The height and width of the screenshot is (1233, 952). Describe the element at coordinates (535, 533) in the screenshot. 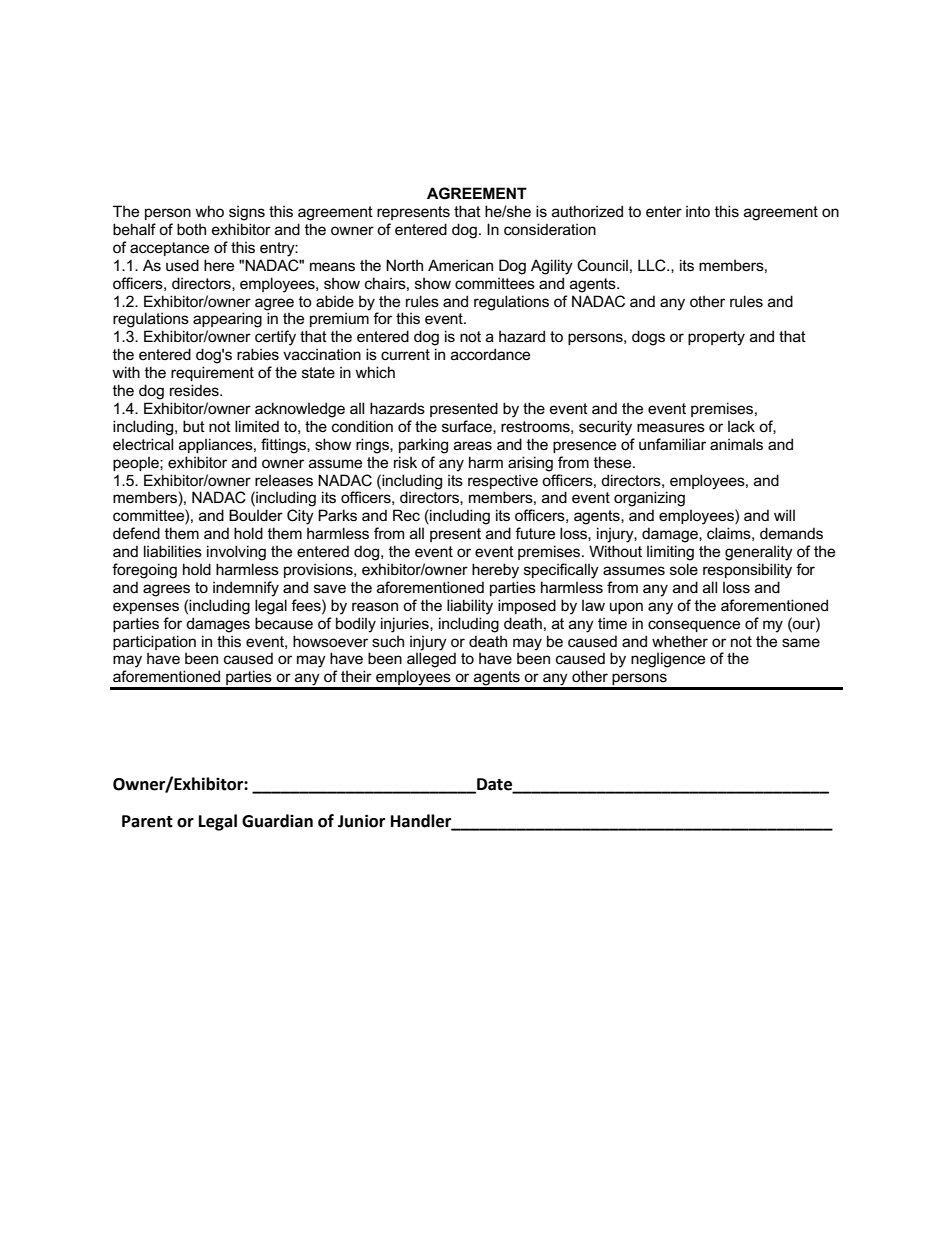

I see `future` at that location.
